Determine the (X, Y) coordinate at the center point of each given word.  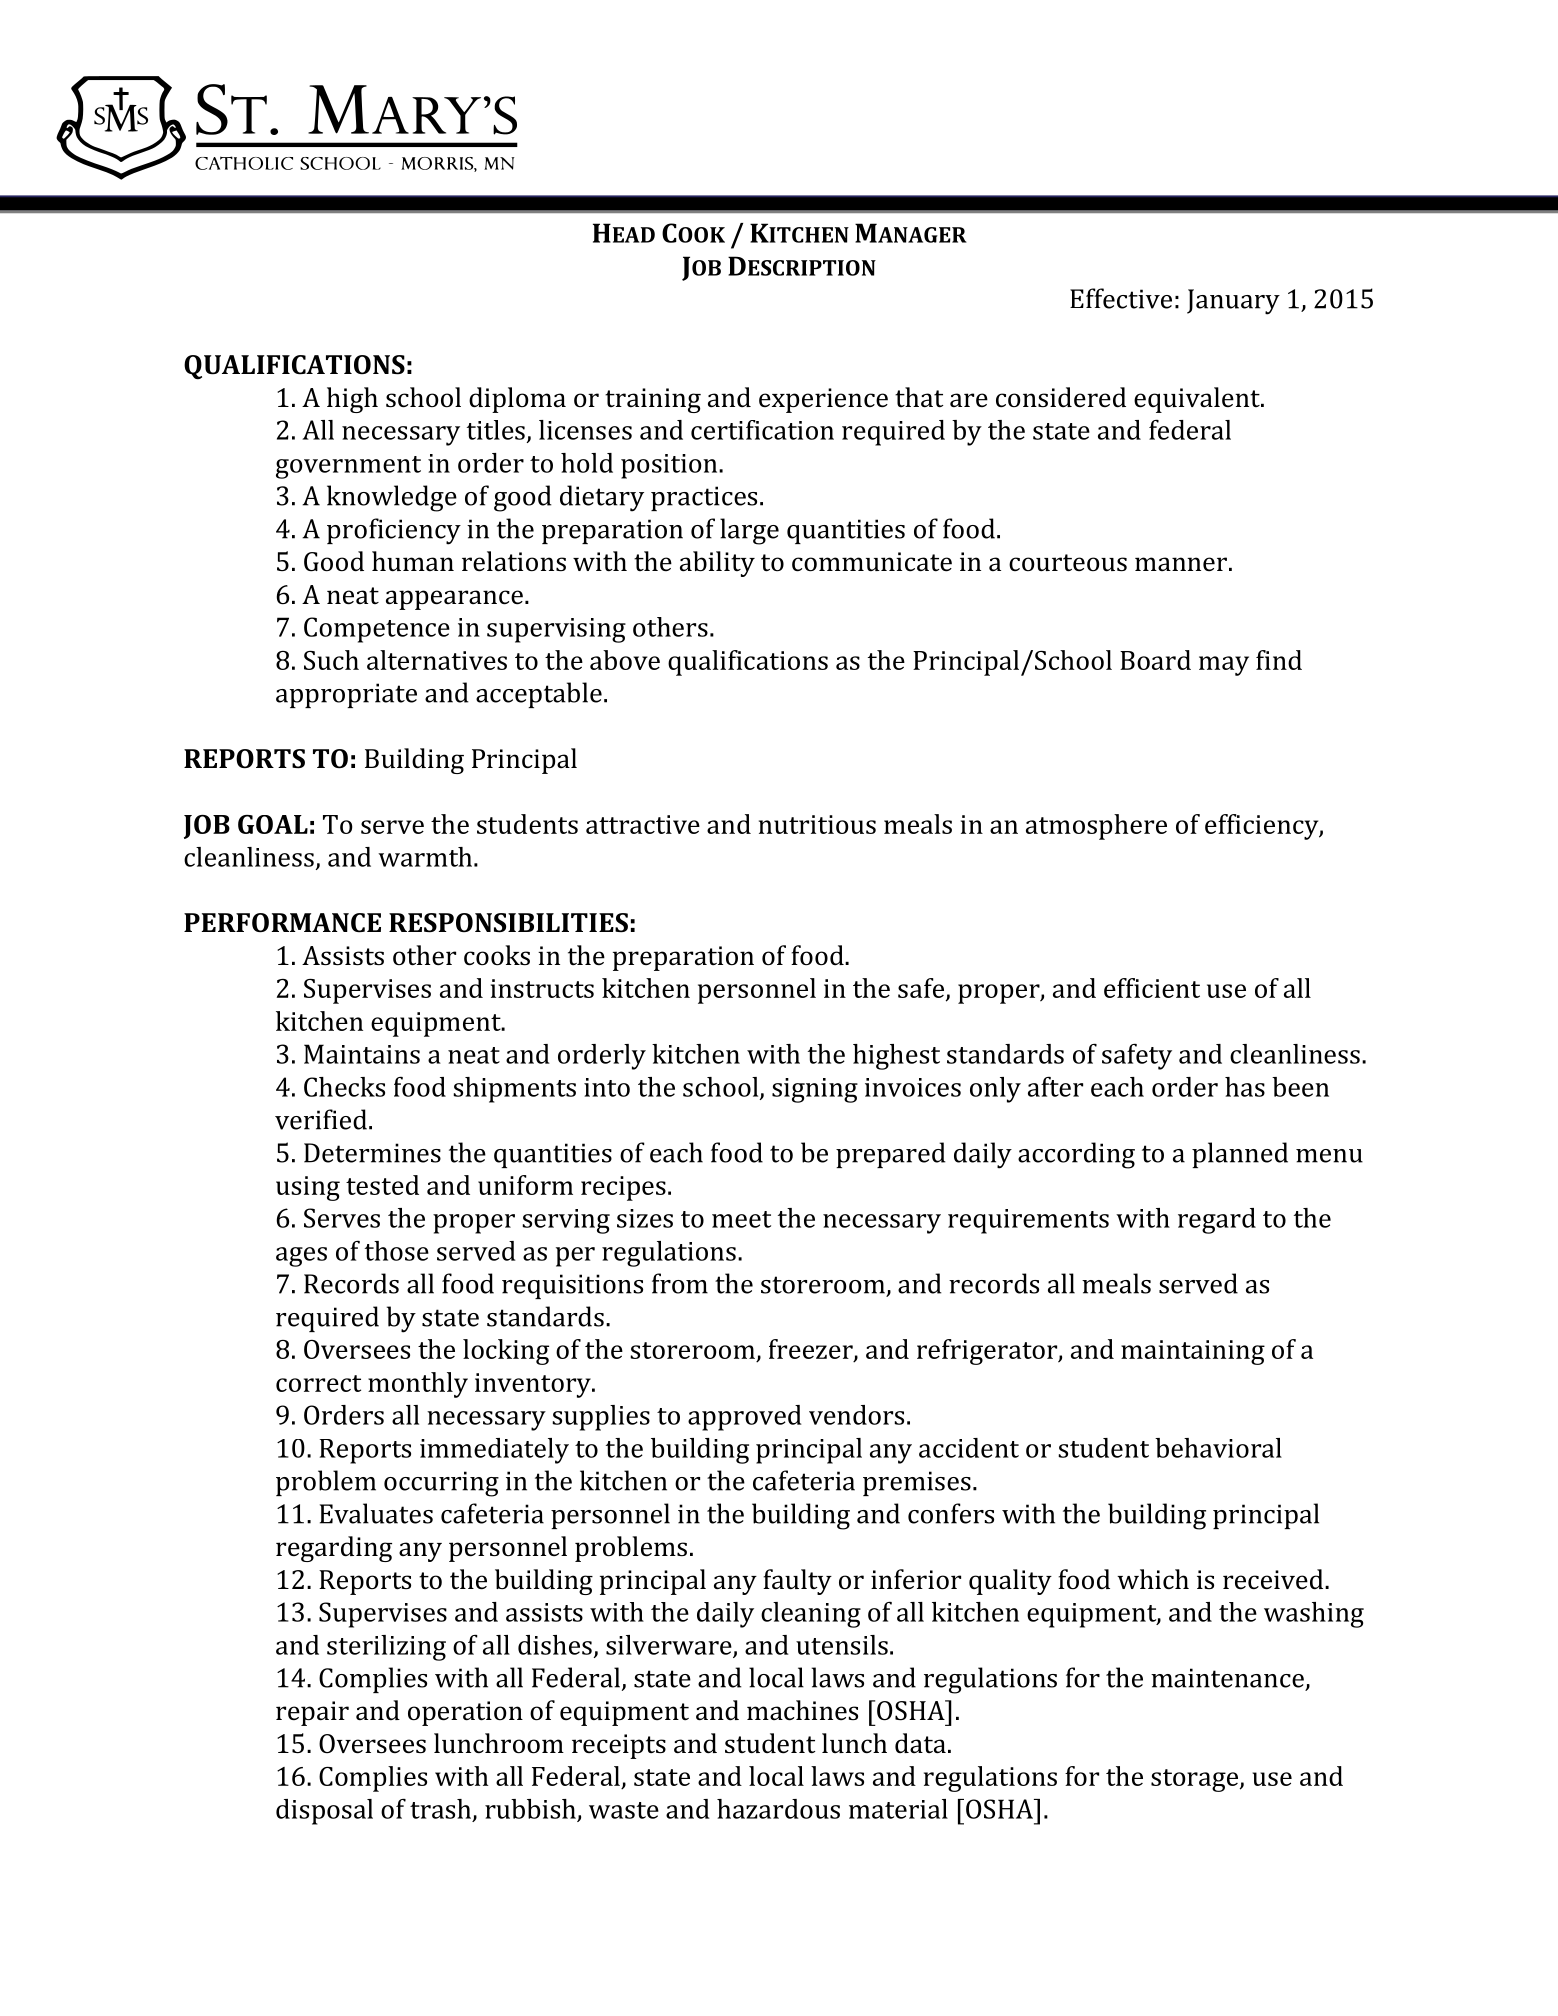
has (1245, 1087)
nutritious (817, 824)
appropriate (346, 695)
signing (815, 1090)
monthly (418, 1385)
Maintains (362, 1054)
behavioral (1218, 1448)
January (1233, 302)
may (1224, 666)
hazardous (778, 1809)
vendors (856, 1415)
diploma (517, 400)
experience (823, 400)
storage (1194, 1780)
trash (442, 1810)
